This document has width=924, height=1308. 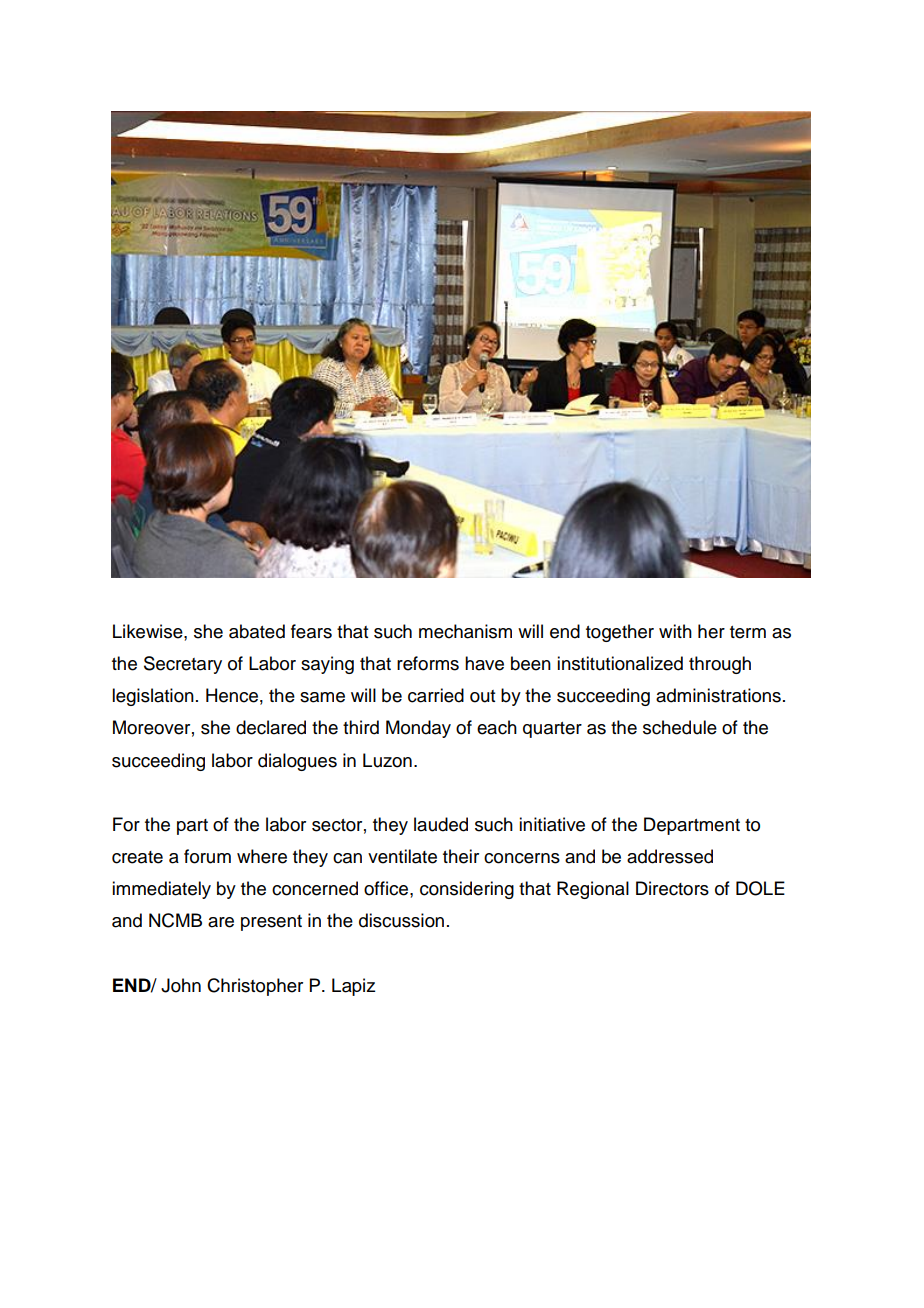 I want to click on Christopher, so click(x=255, y=987).
